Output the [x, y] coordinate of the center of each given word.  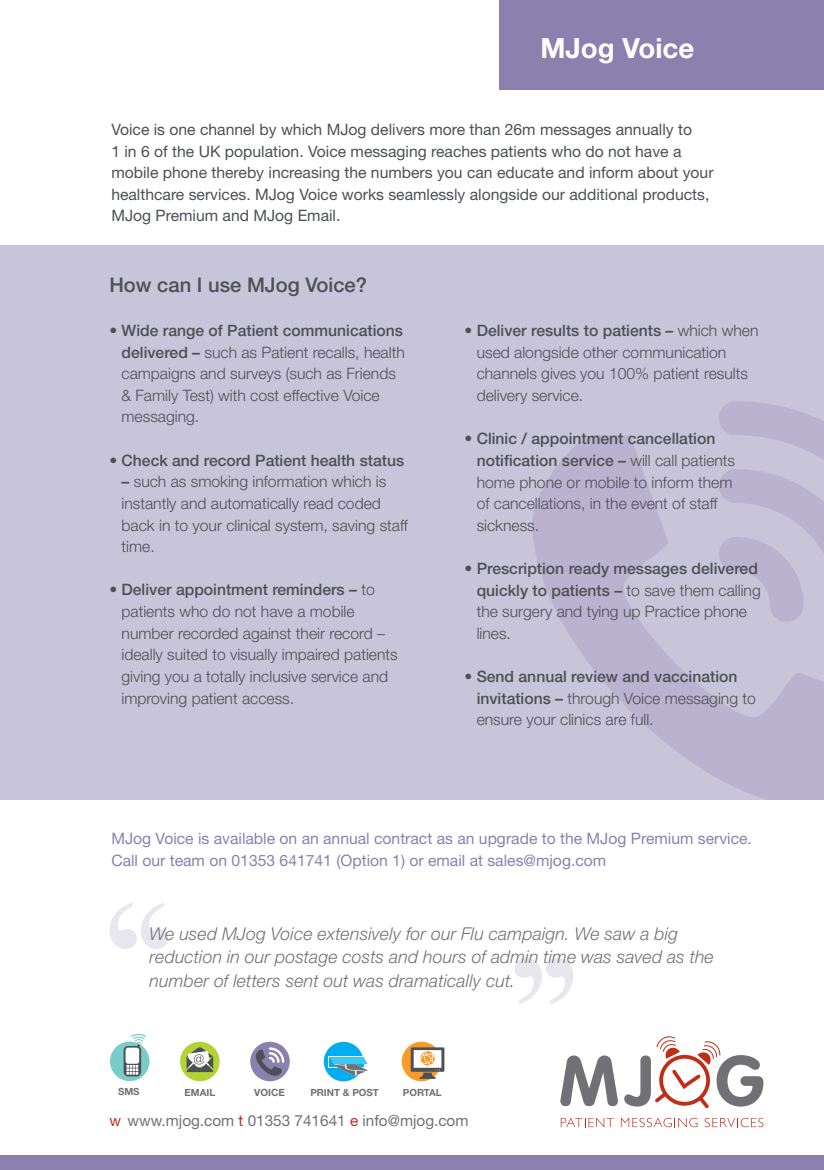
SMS [128, 1091]
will [640, 460]
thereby [237, 174]
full [641, 719]
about [658, 172]
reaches [459, 151]
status [382, 460]
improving [154, 700]
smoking [219, 483]
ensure [499, 721]
